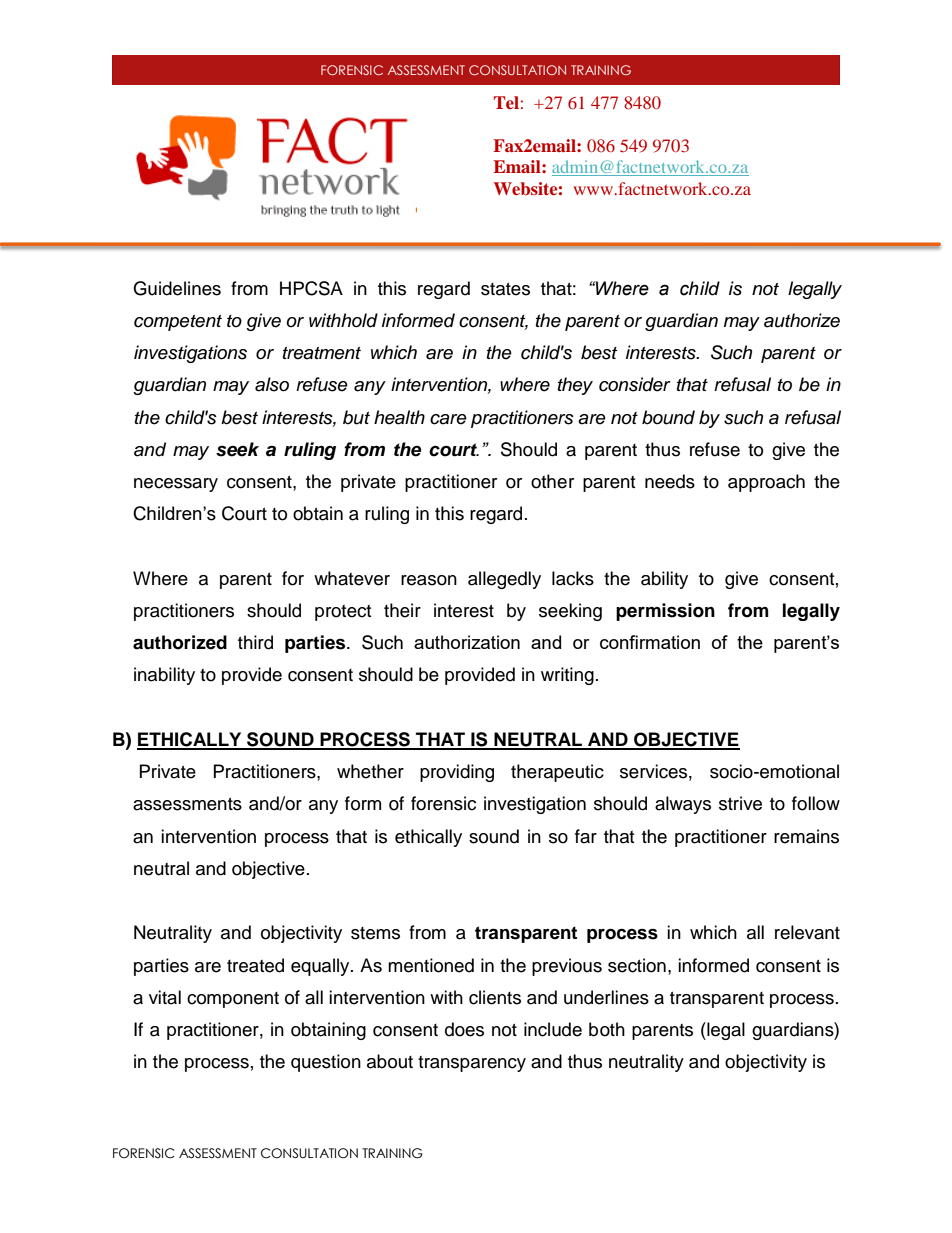 The height and width of the page is (1233, 952). What do you see at coordinates (505, 289) in the page?
I see `states` at bounding box center [505, 289].
